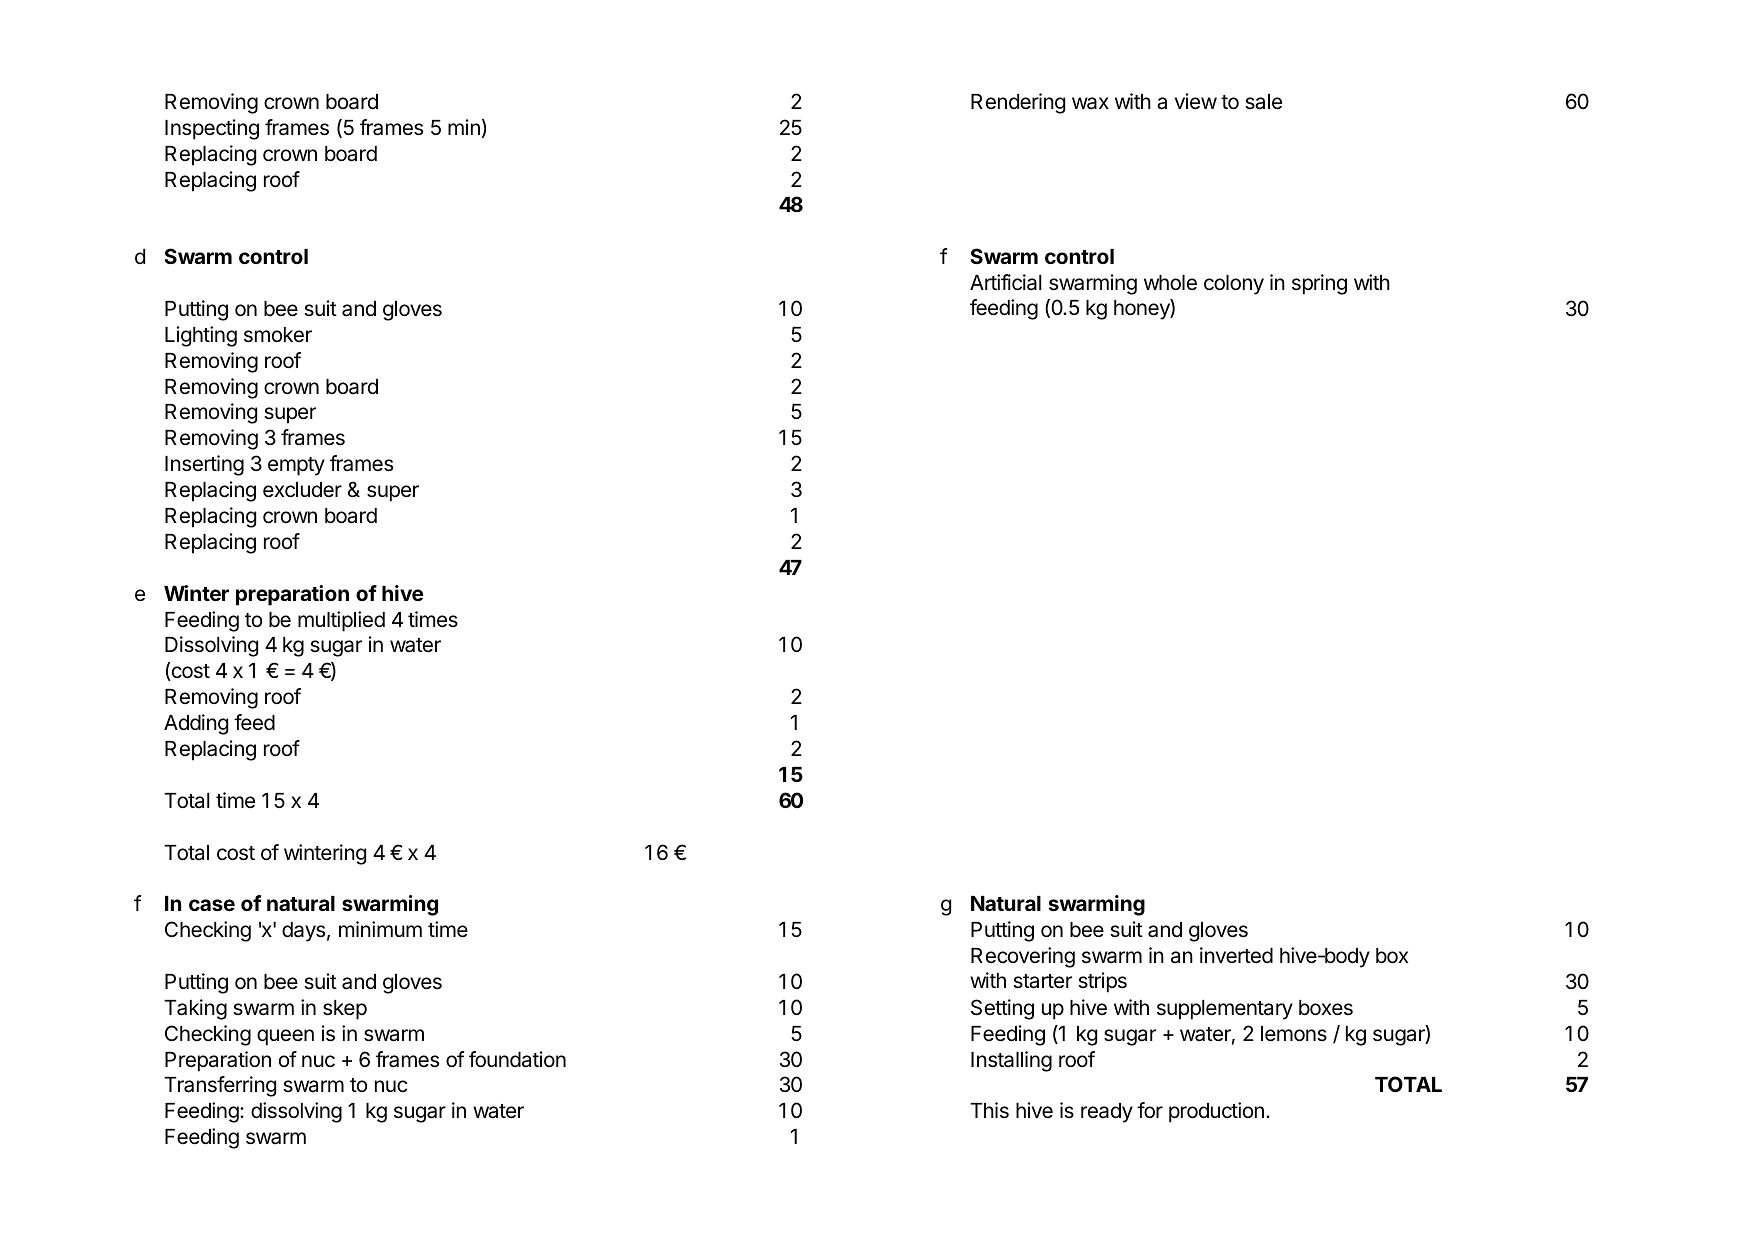 The image size is (1764, 1246). I want to click on excluder, so click(302, 490).
